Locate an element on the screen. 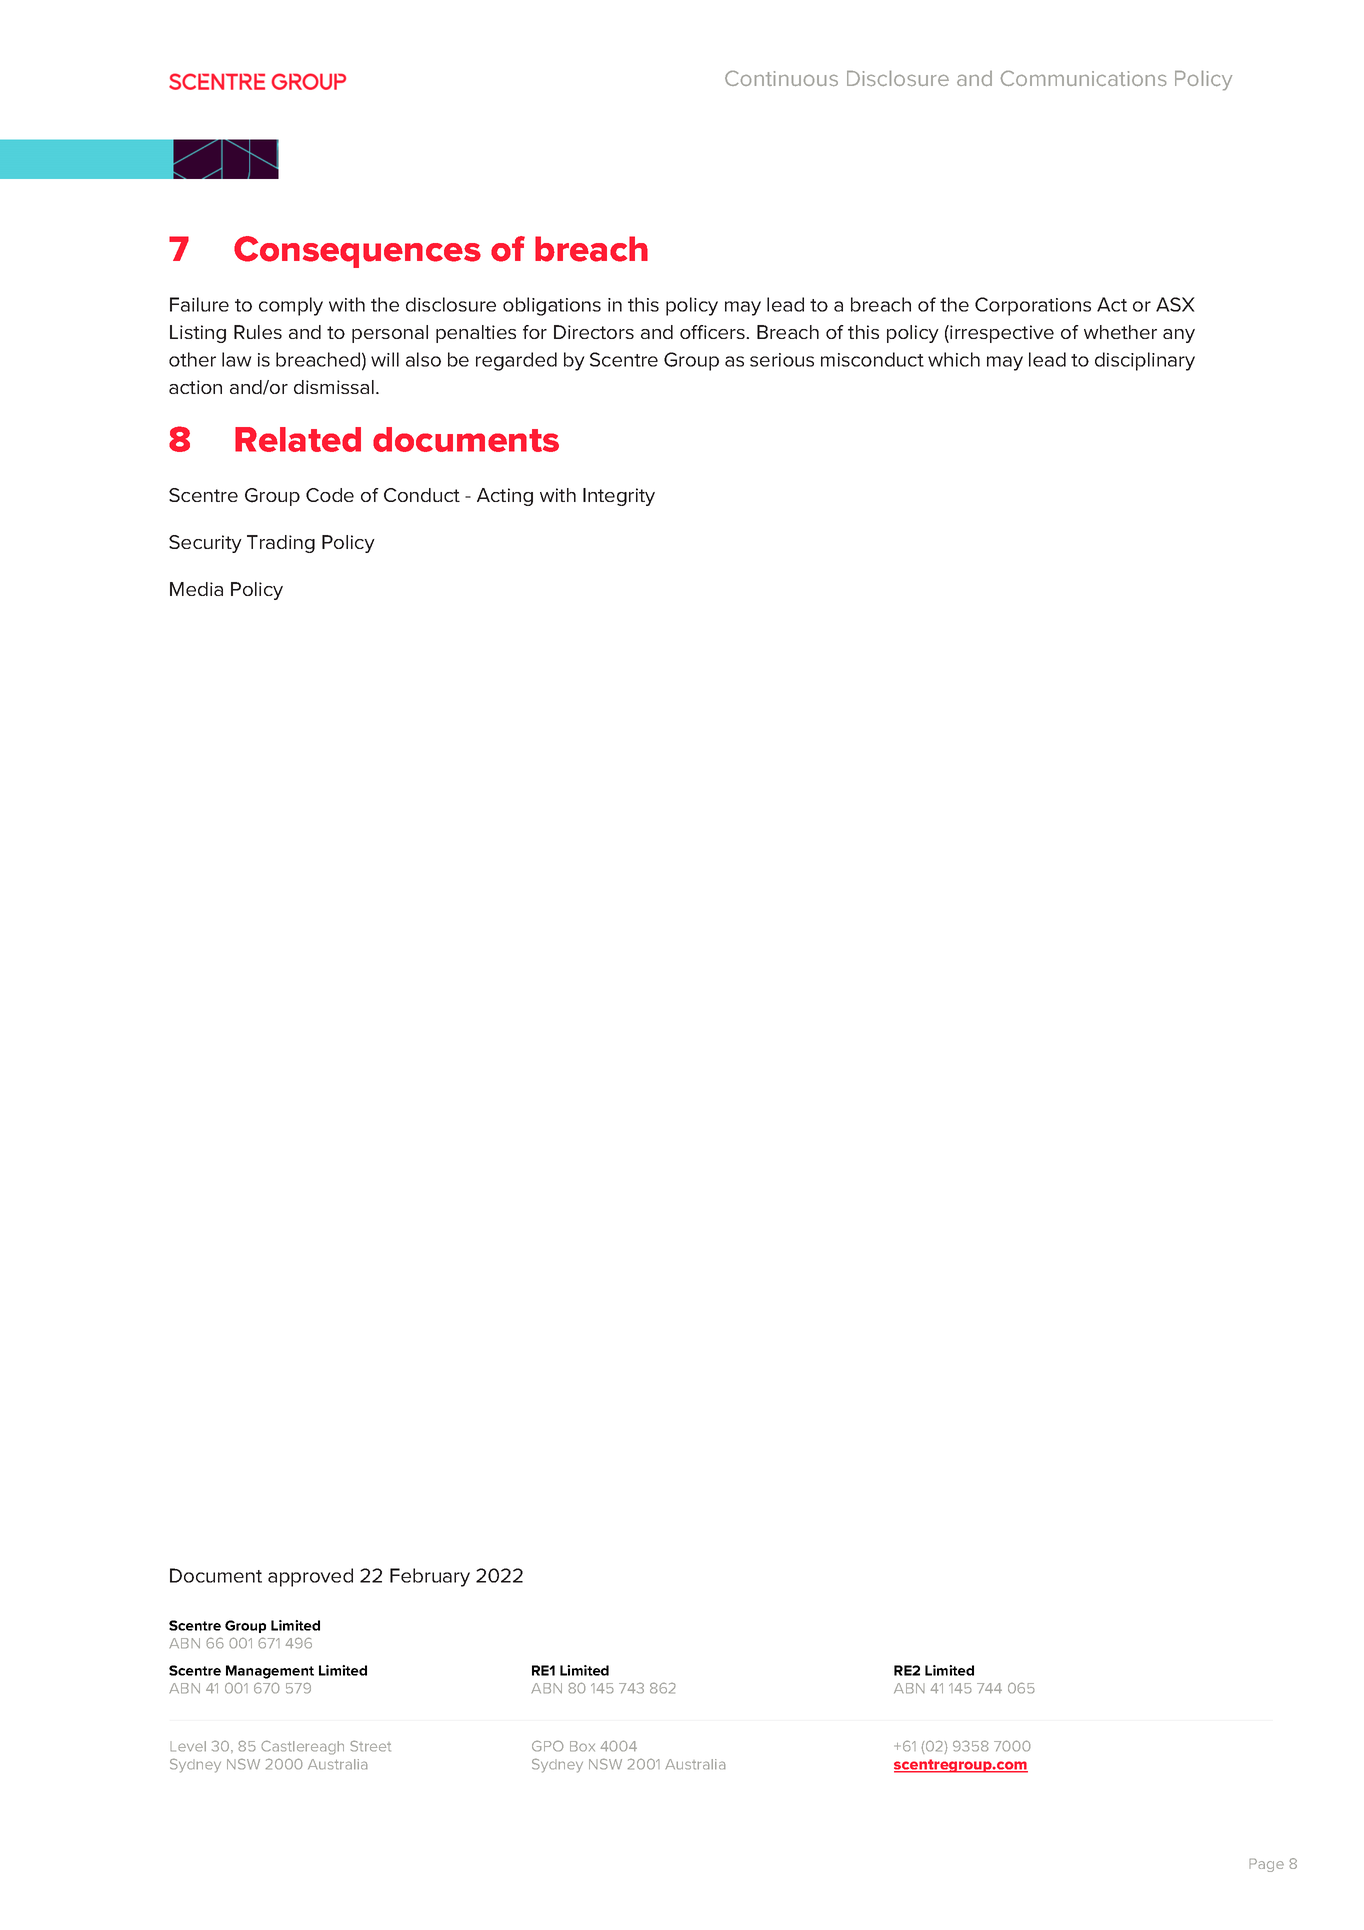  approved is located at coordinates (310, 1577).
